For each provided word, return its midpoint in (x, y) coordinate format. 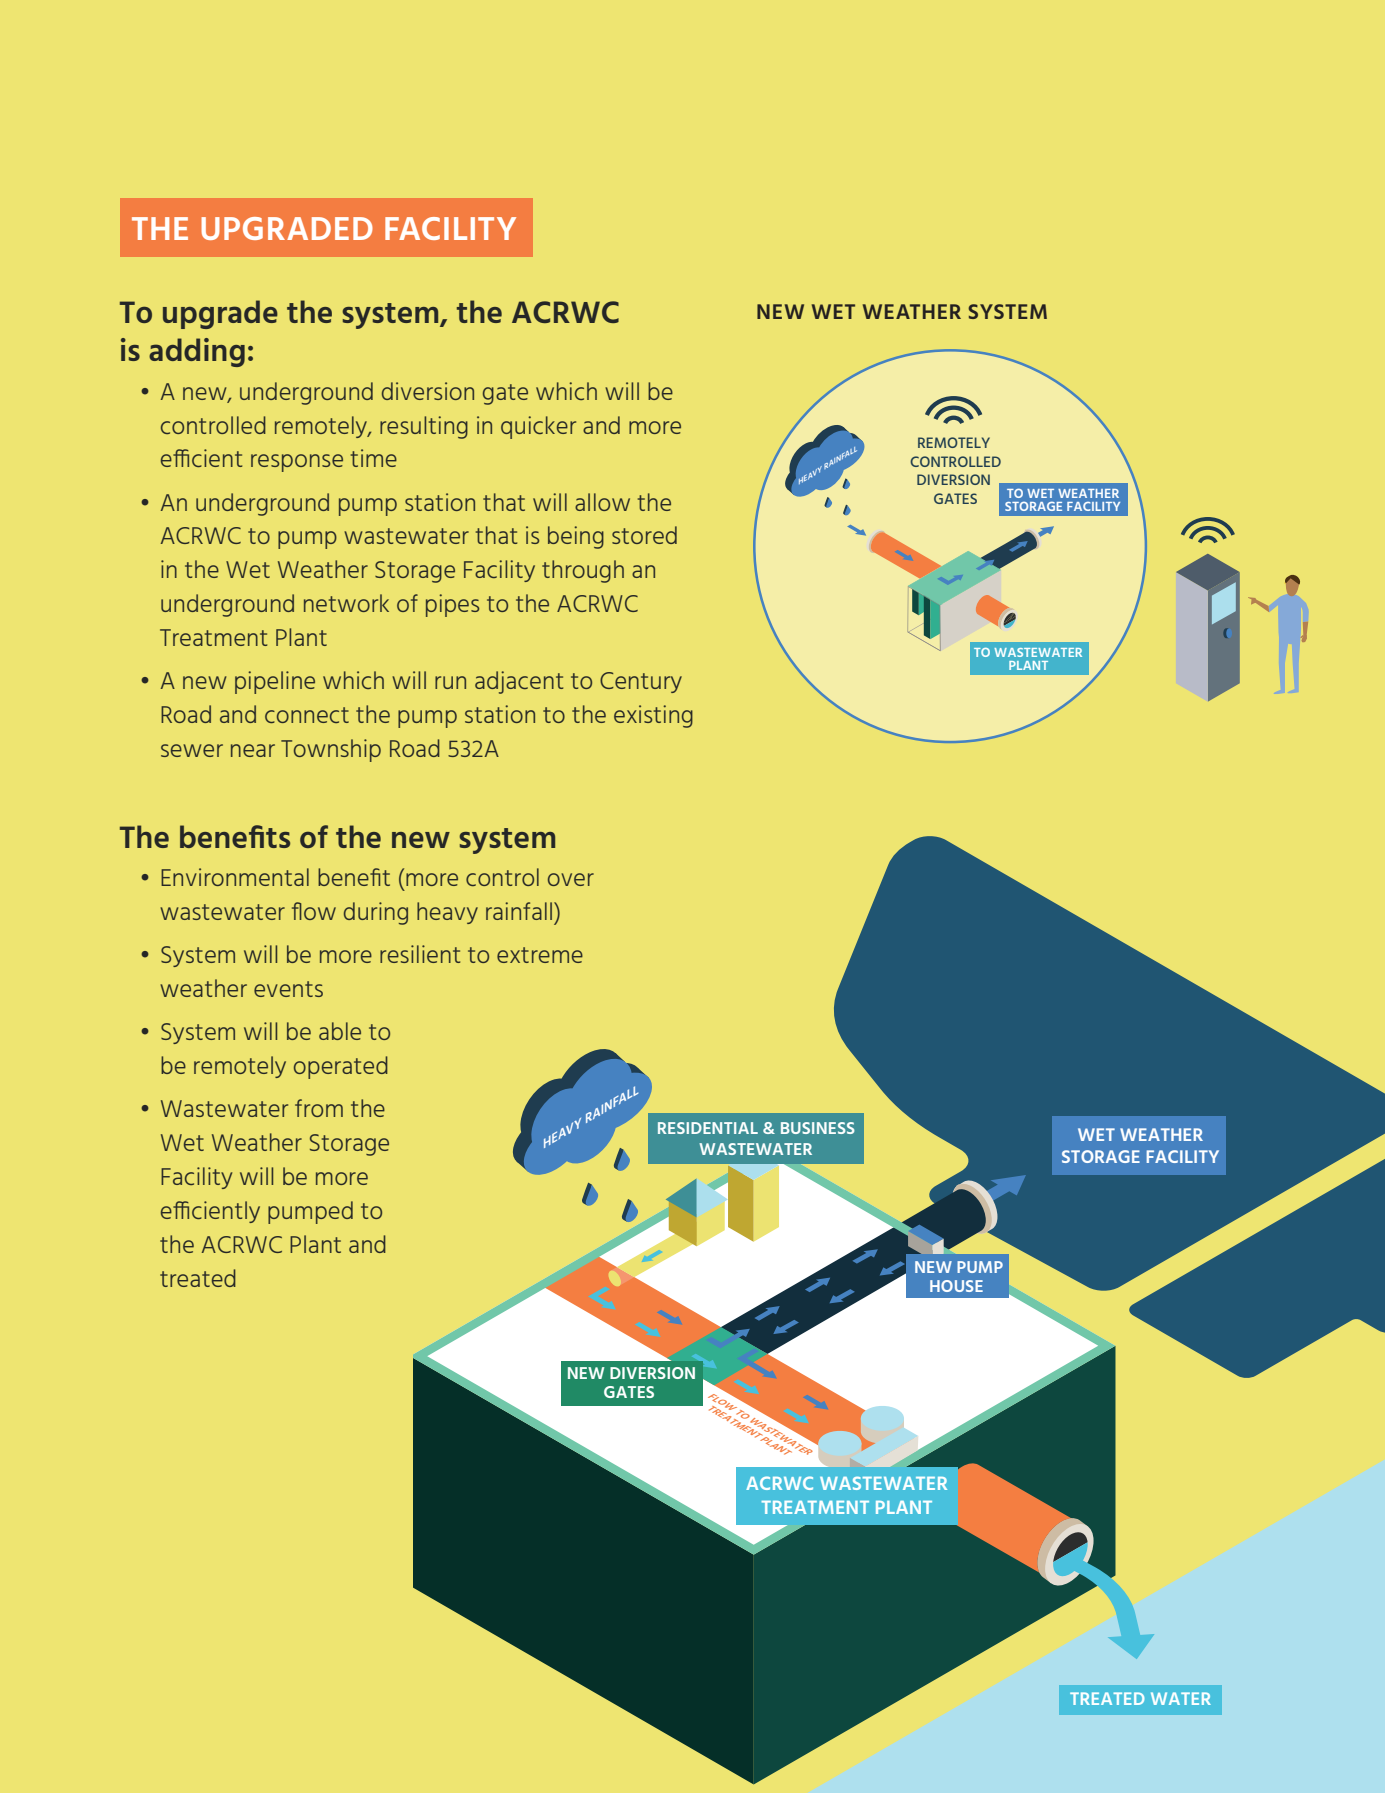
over (571, 879)
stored (644, 535)
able (340, 1031)
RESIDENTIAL (708, 1128)
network (346, 603)
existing (653, 716)
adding (197, 352)
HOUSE (956, 1286)
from (319, 1108)
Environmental (235, 877)
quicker (538, 427)
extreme (540, 955)
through (583, 571)
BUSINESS (818, 1128)
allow (602, 502)
